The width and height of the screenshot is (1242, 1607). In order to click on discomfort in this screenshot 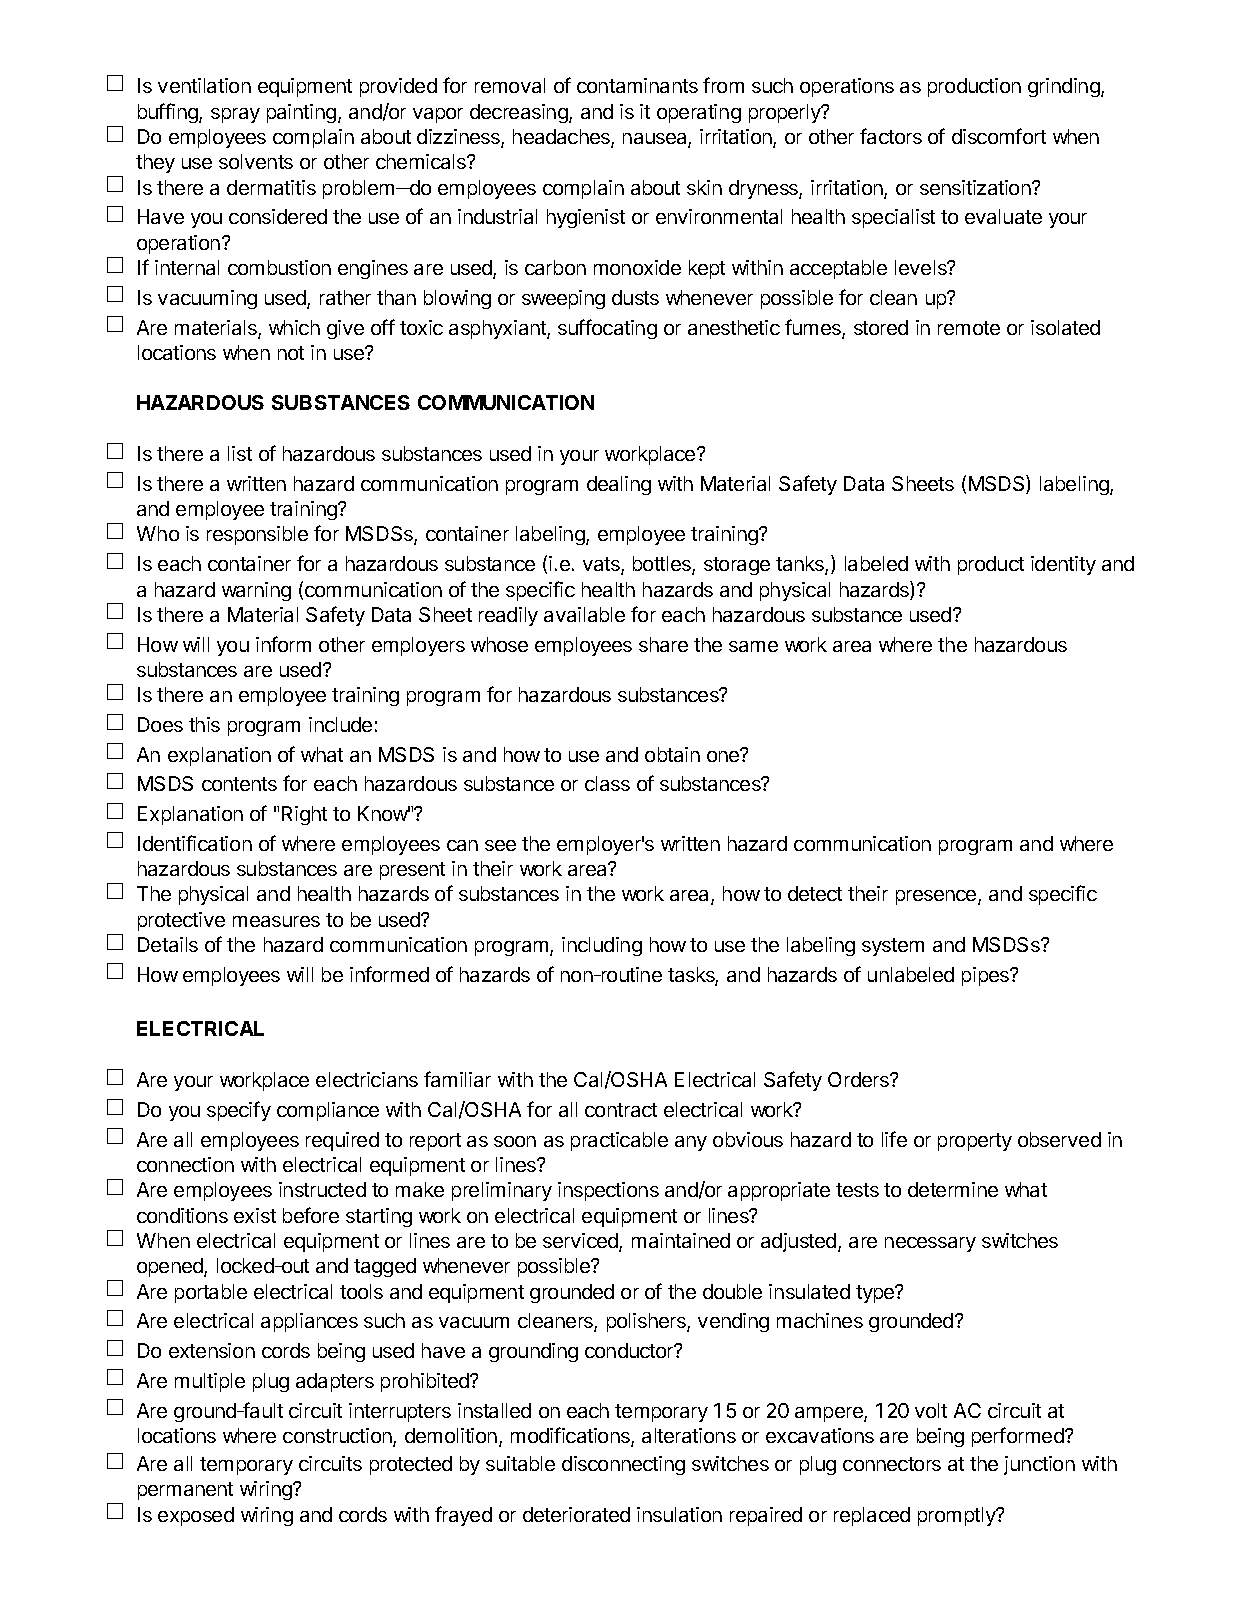, I will do `click(999, 136)`.
